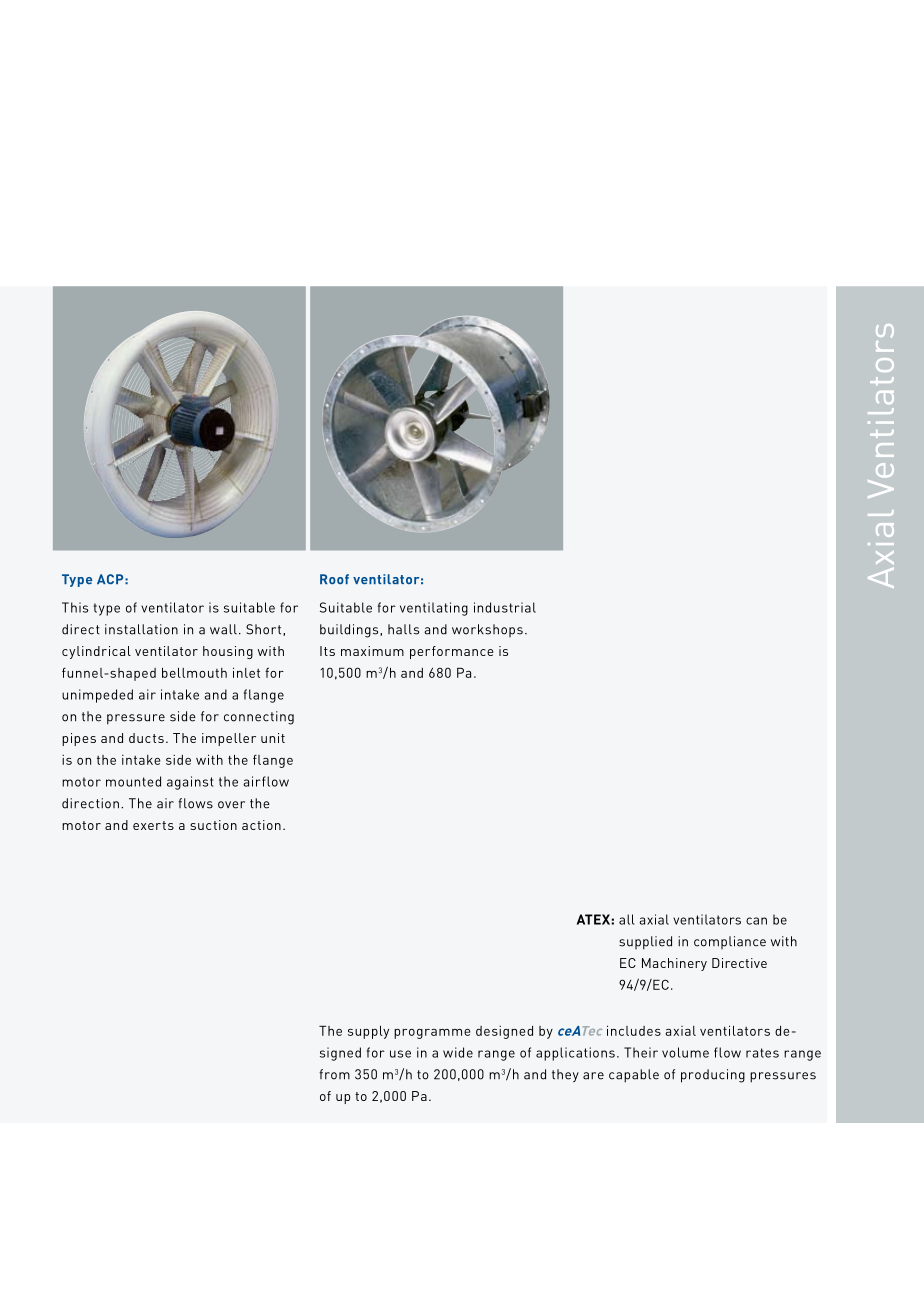  I want to click on compliance, so click(730, 942).
